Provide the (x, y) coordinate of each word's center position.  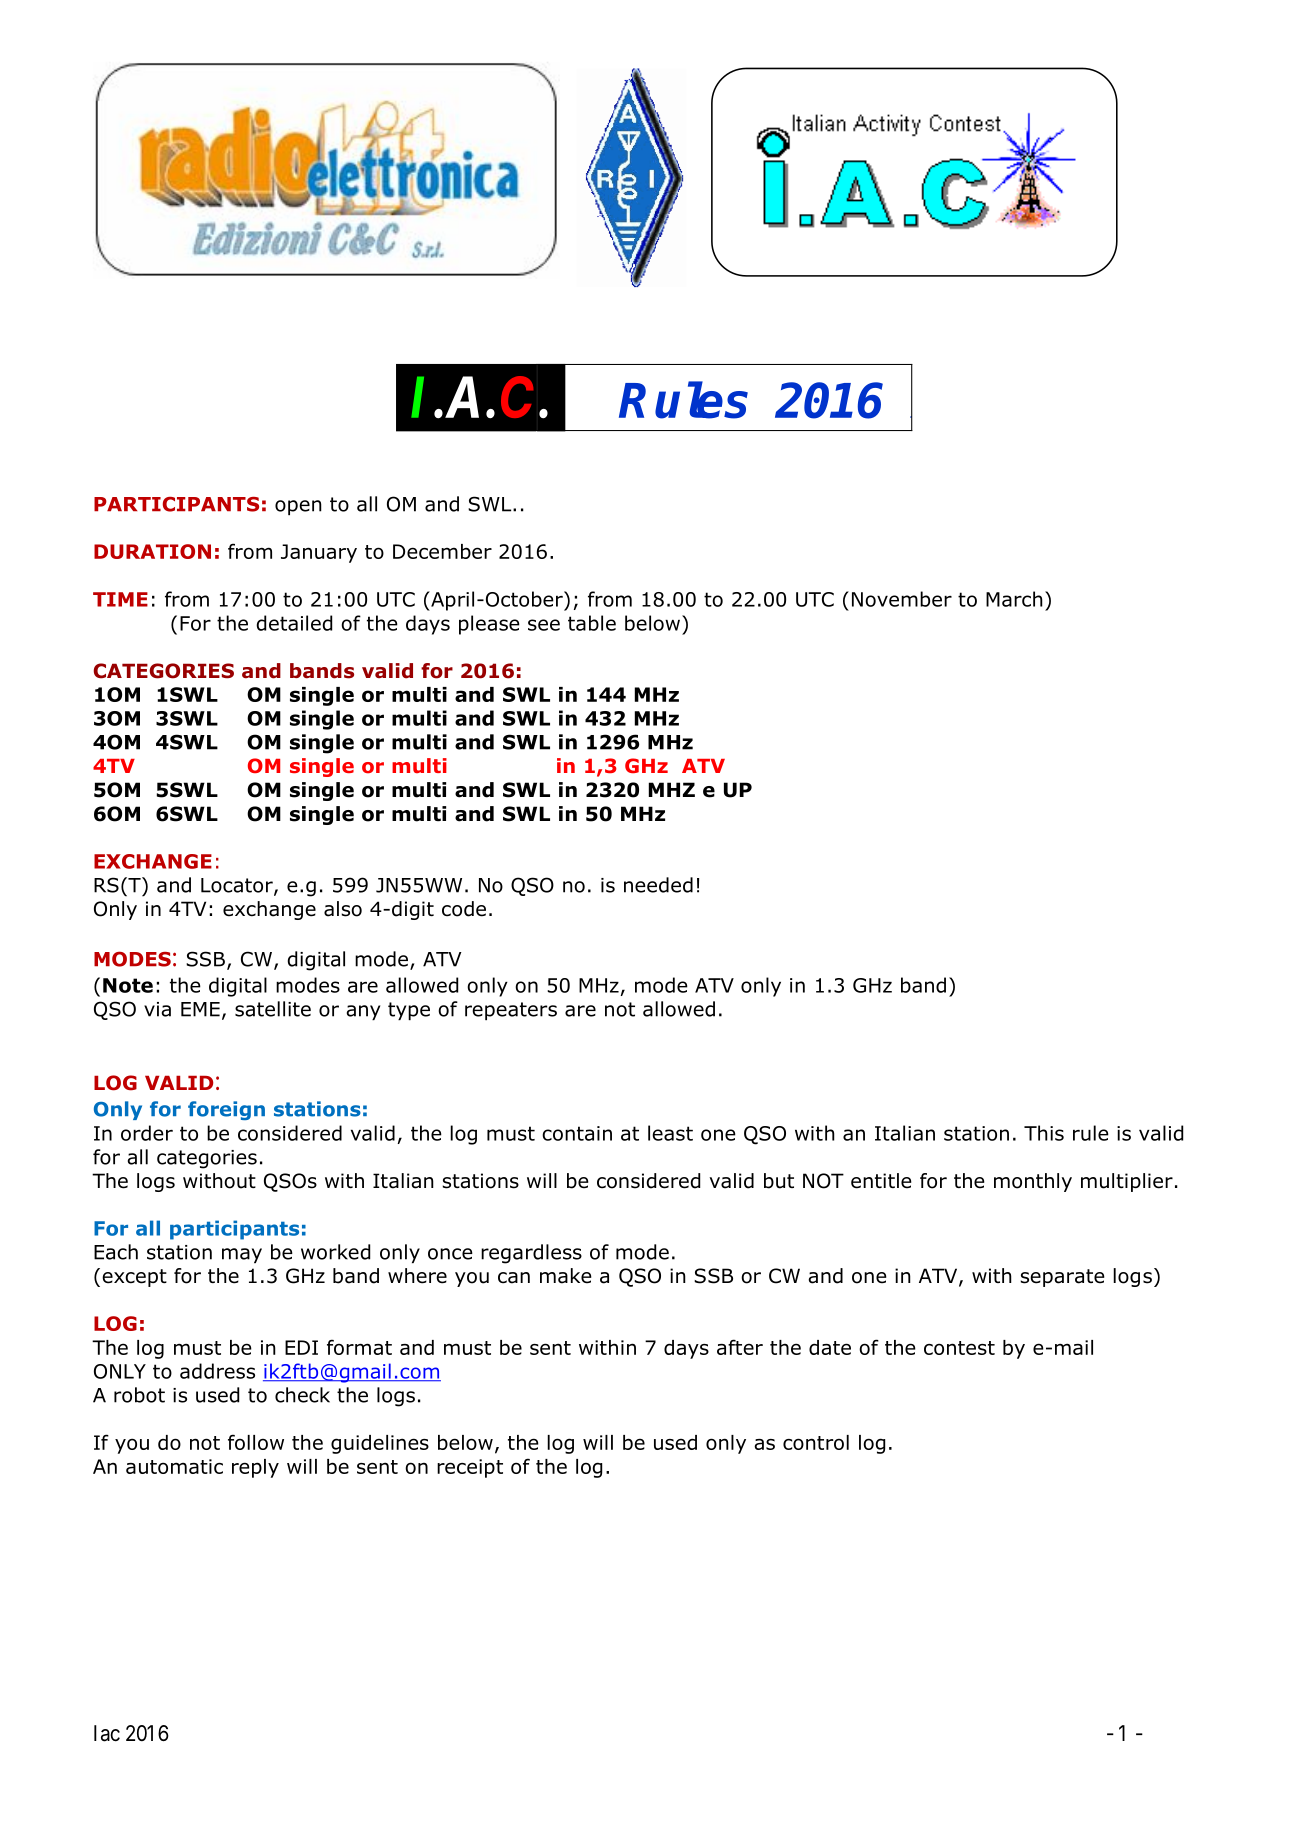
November (902, 599)
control (816, 1442)
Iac (107, 1733)
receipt (470, 1468)
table (592, 623)
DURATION (152, 551)
